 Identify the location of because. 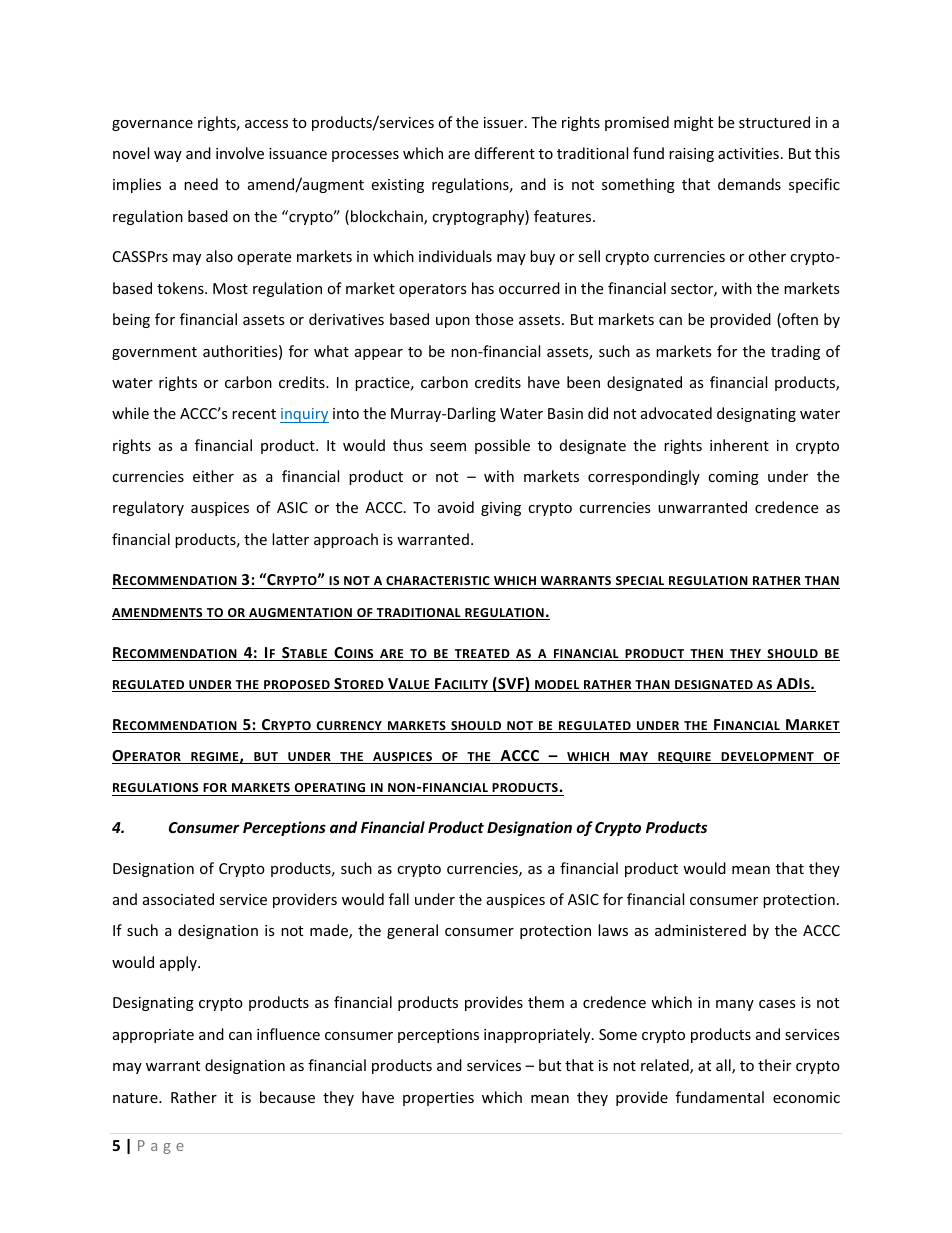
(287, 1097).
